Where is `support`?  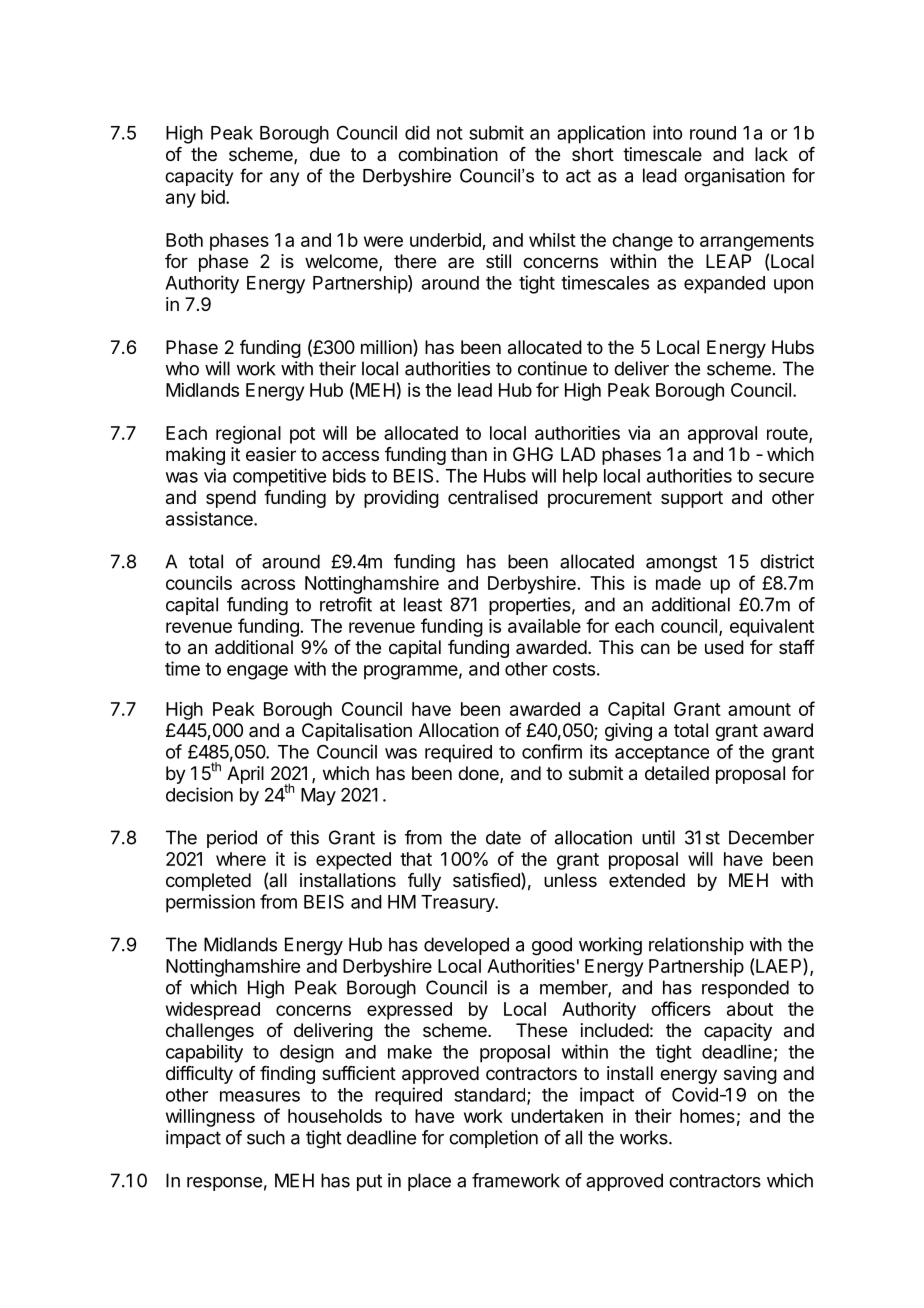
support is located at coordinates (692, 499).
